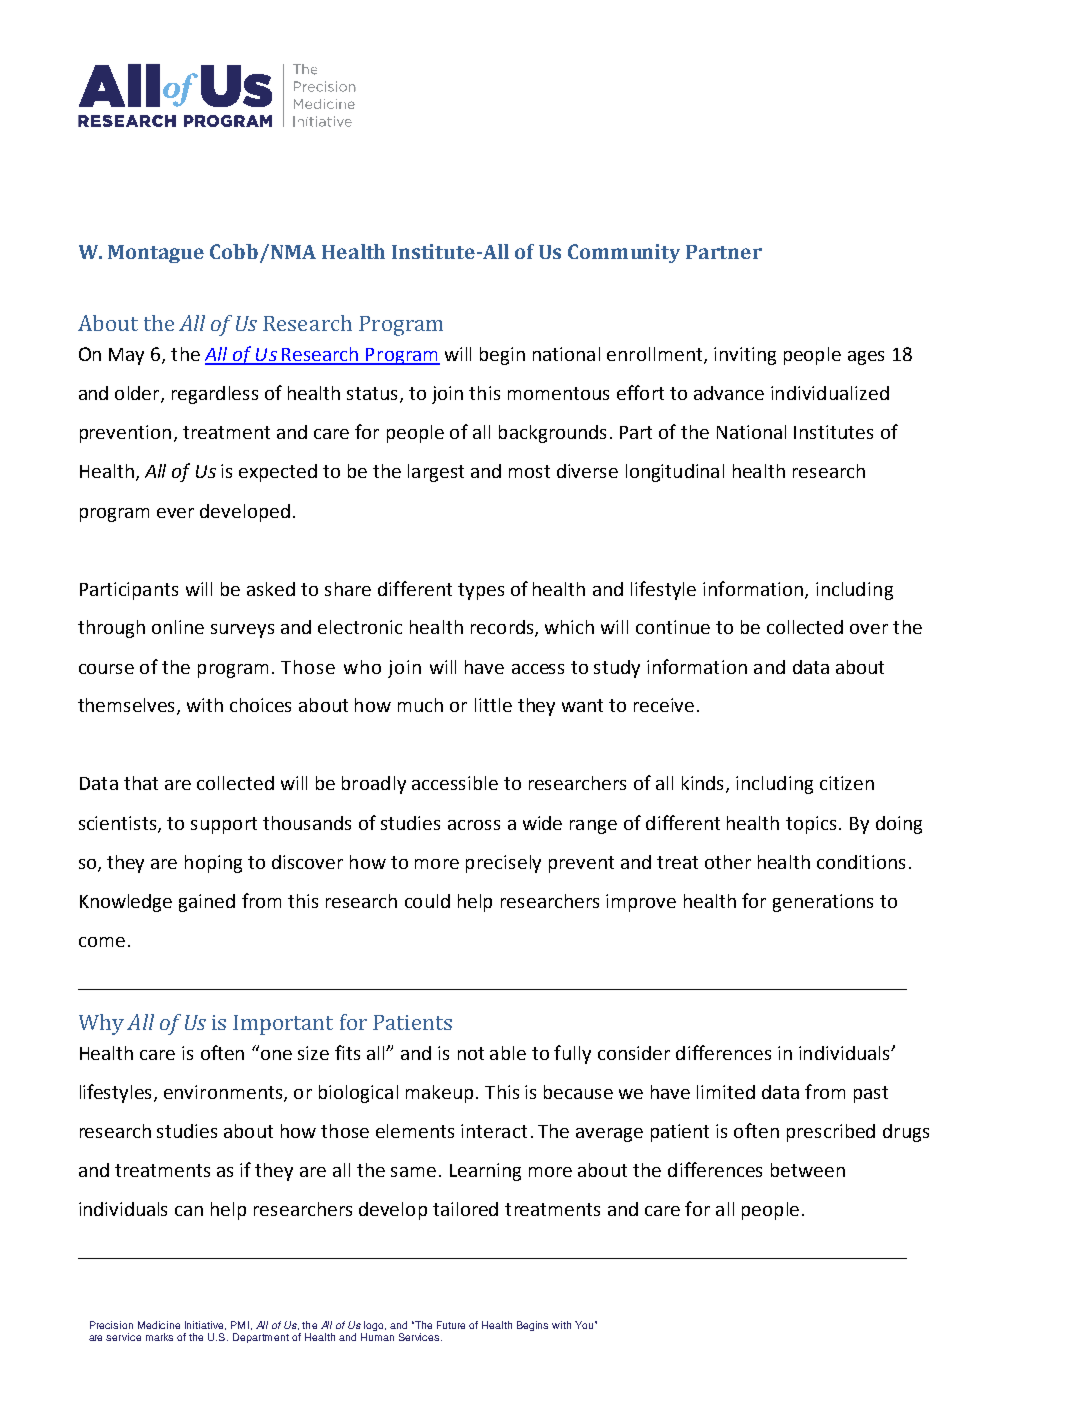  What do you see at coordinates (624, 253) in the image?
I see `Community` at bounding box center [624, 253].
